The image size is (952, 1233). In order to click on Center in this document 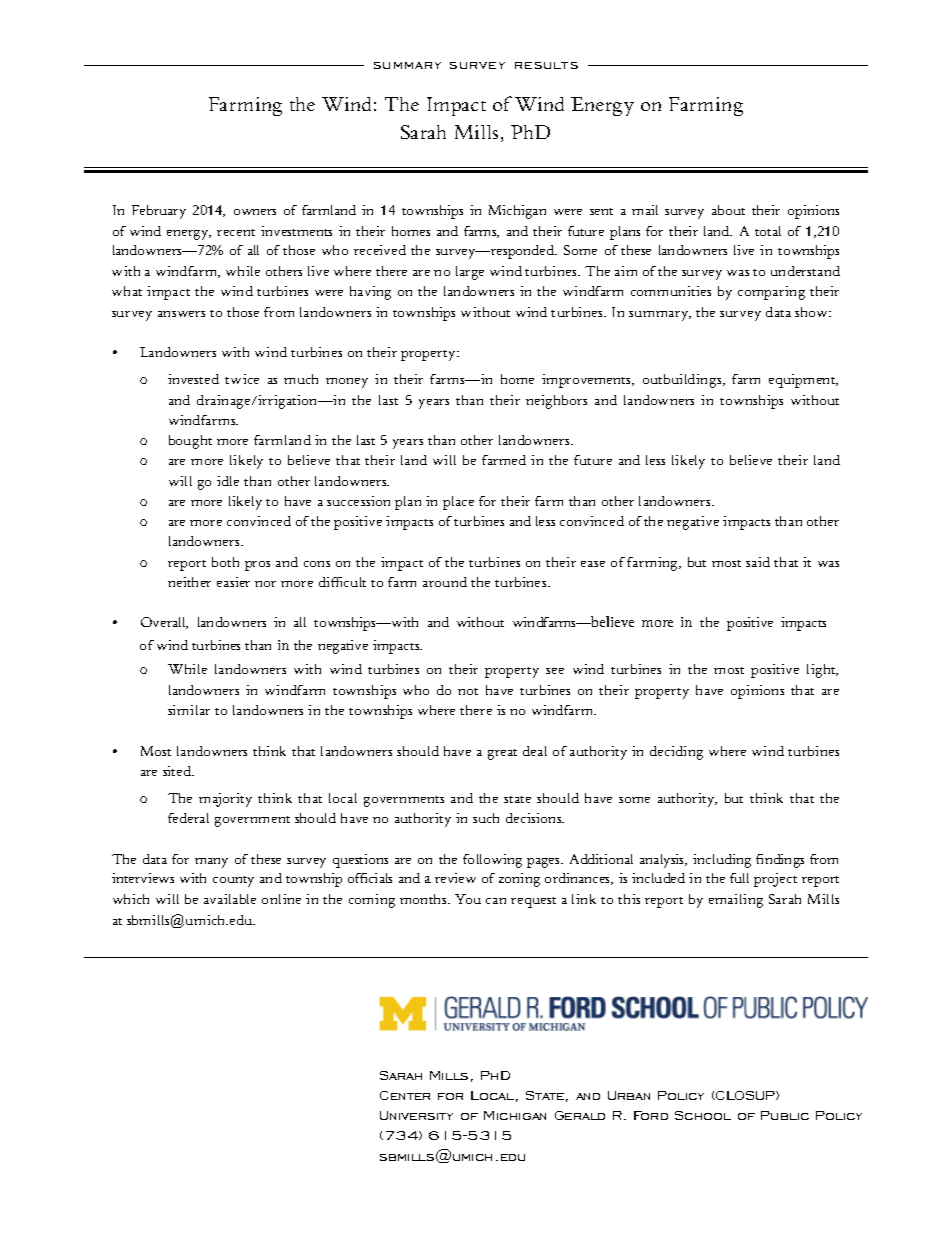, I will do `click(405, 1095)`.
